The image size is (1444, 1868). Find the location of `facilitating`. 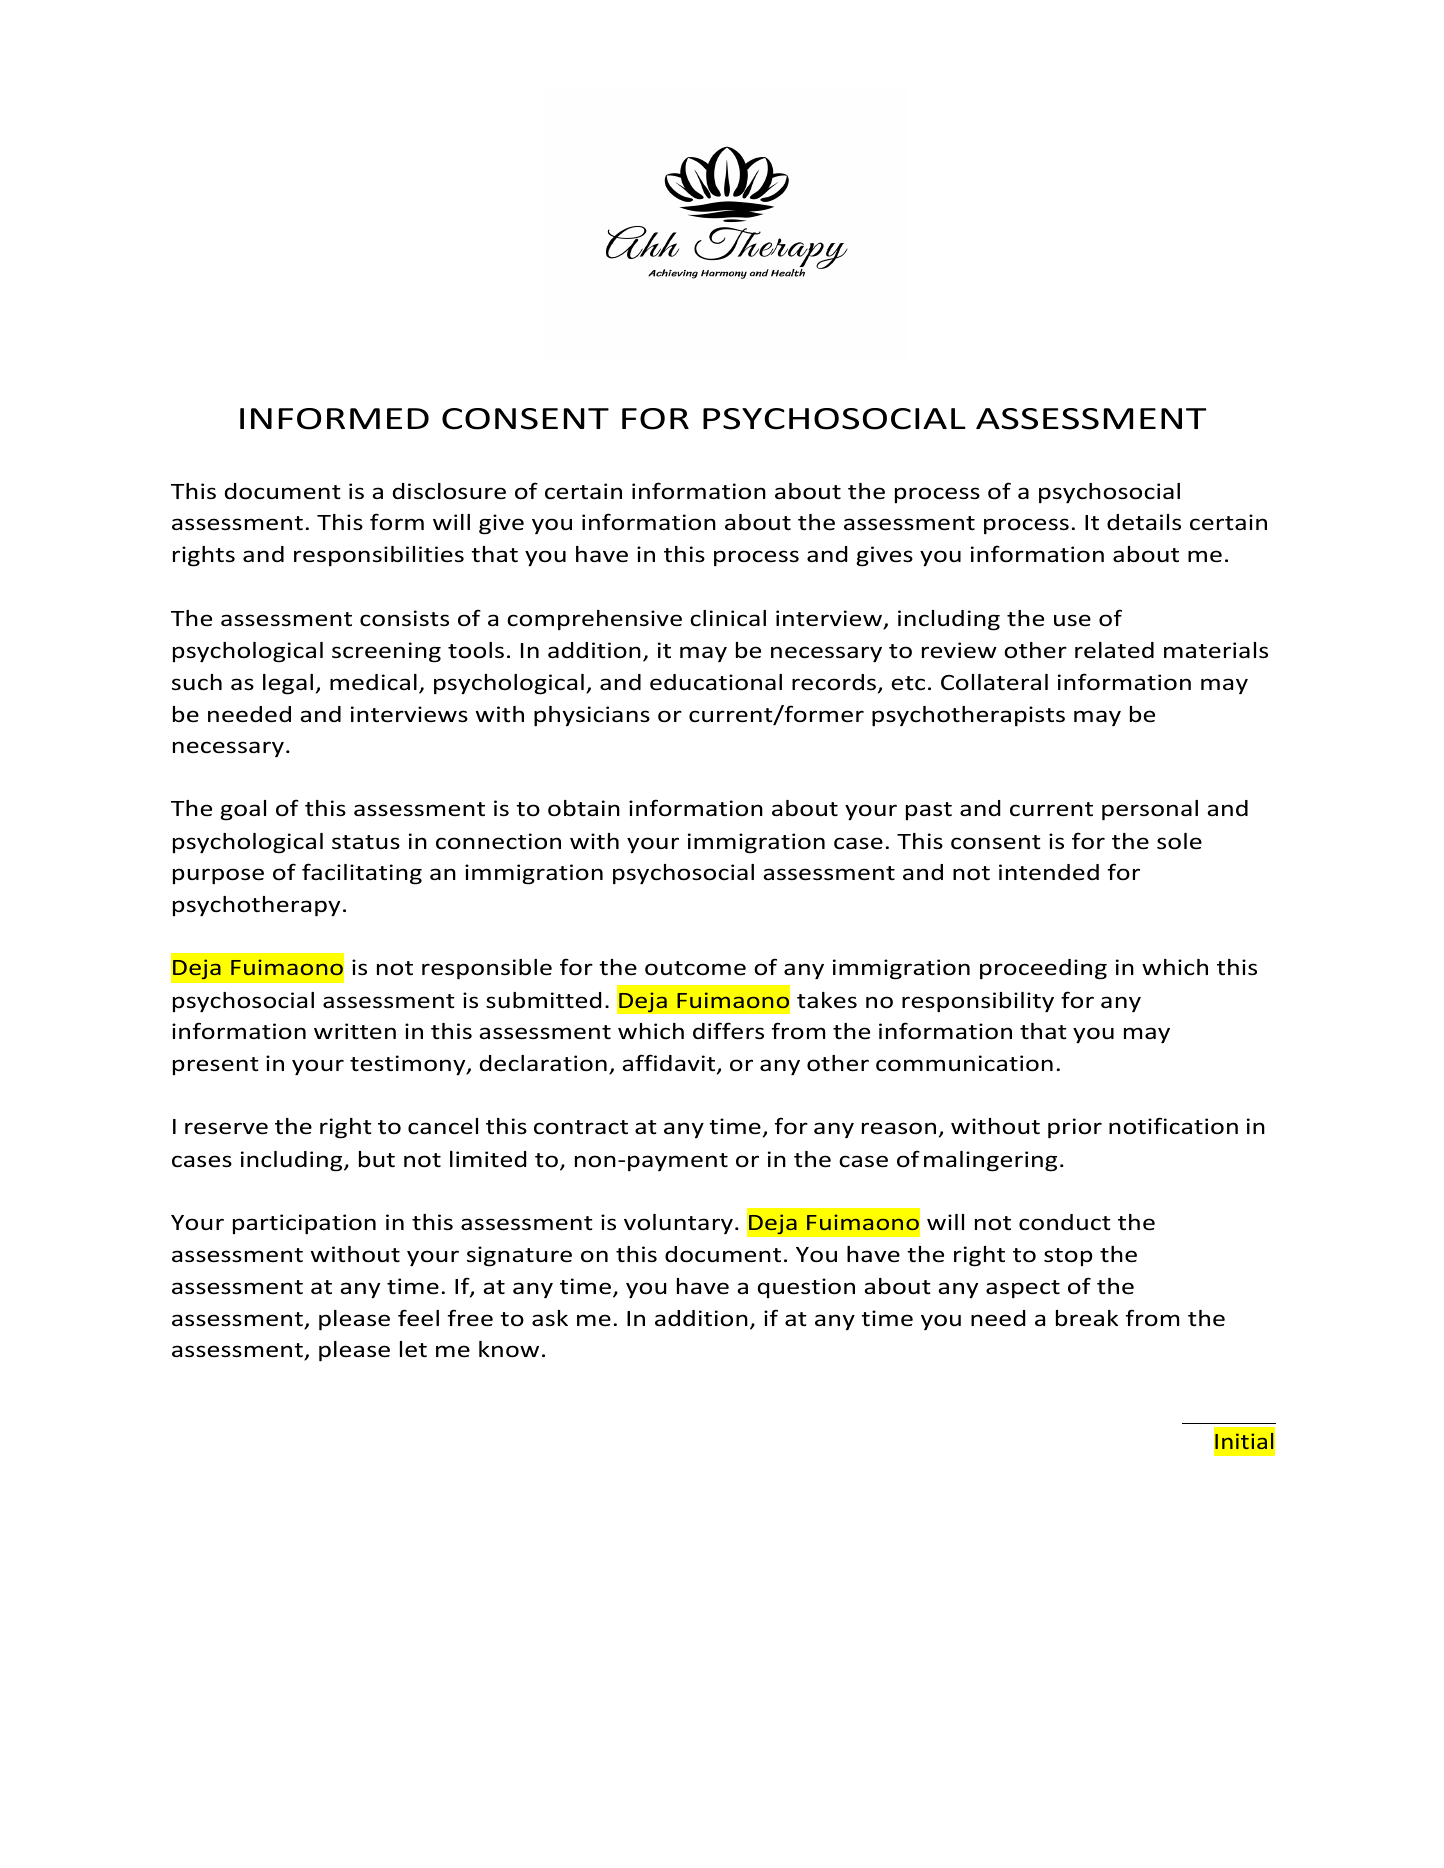

facilitating is located at coordinates (362, 874).
